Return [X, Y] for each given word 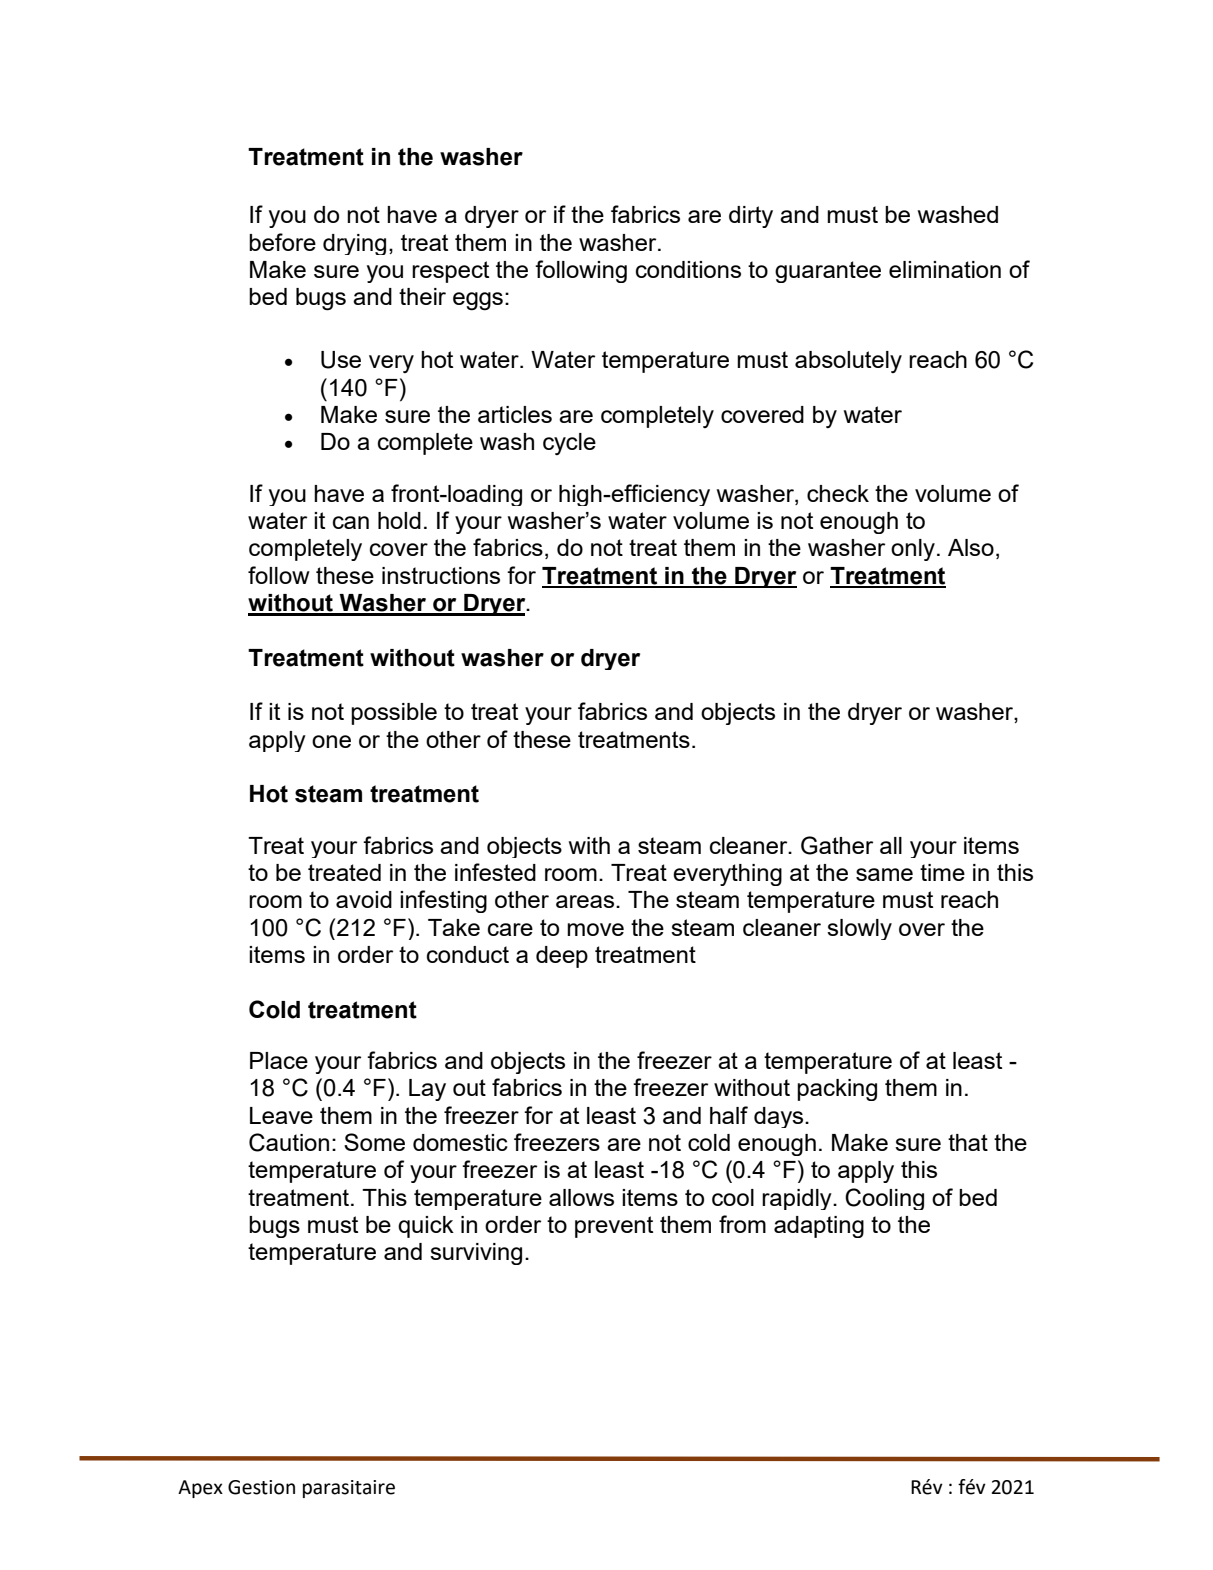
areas [586, 901]
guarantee [828, 272]
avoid [364, 899]
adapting [819, 1227]
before [282, 242]
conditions [688, 269]
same [884, 874]
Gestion [261, 1487]
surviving [476, 1254]
